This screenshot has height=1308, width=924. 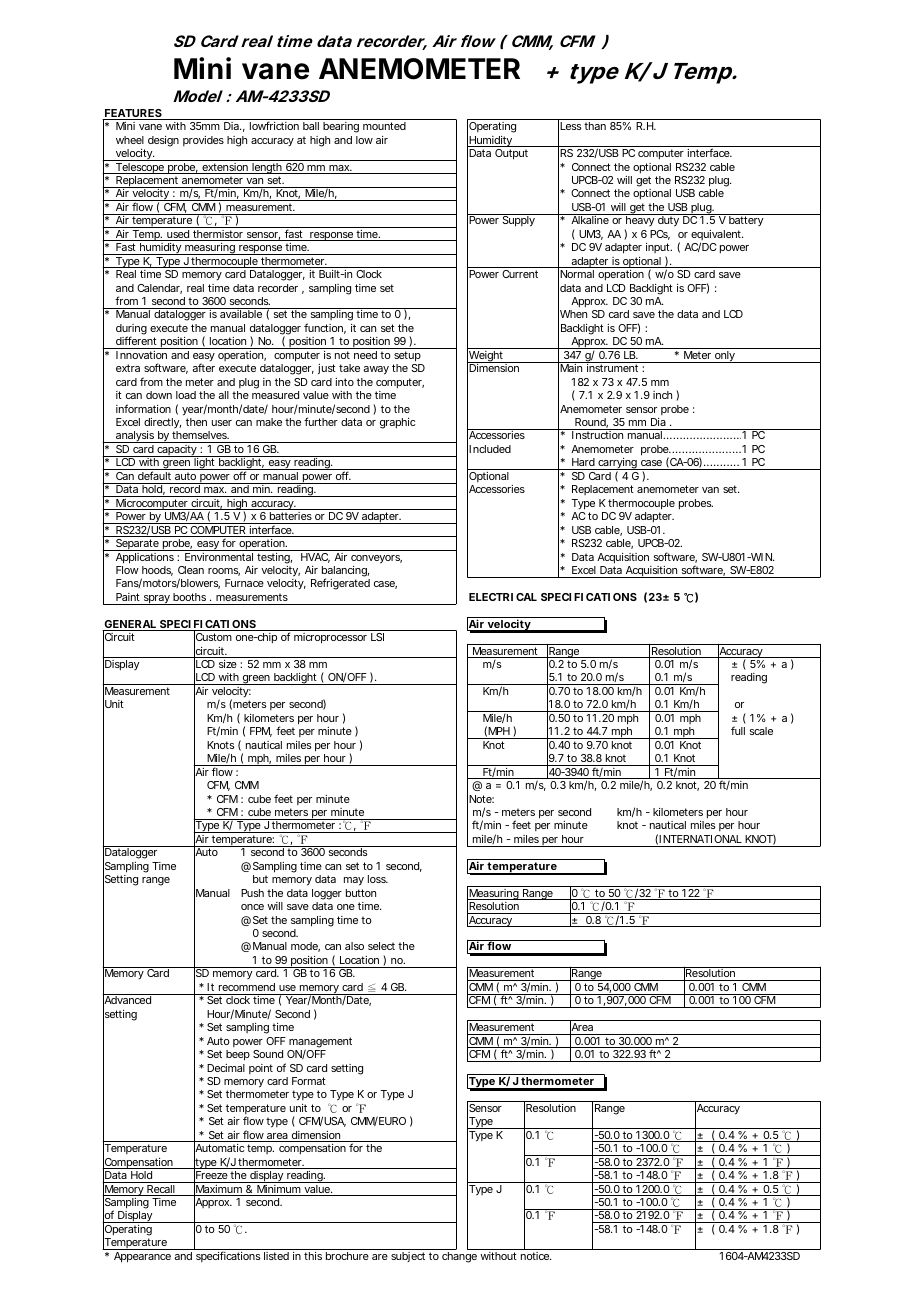 What do you see at coordinates (161, 1190) in the screenshot?
I see `Recall` at bounding box center [161, 1190].
